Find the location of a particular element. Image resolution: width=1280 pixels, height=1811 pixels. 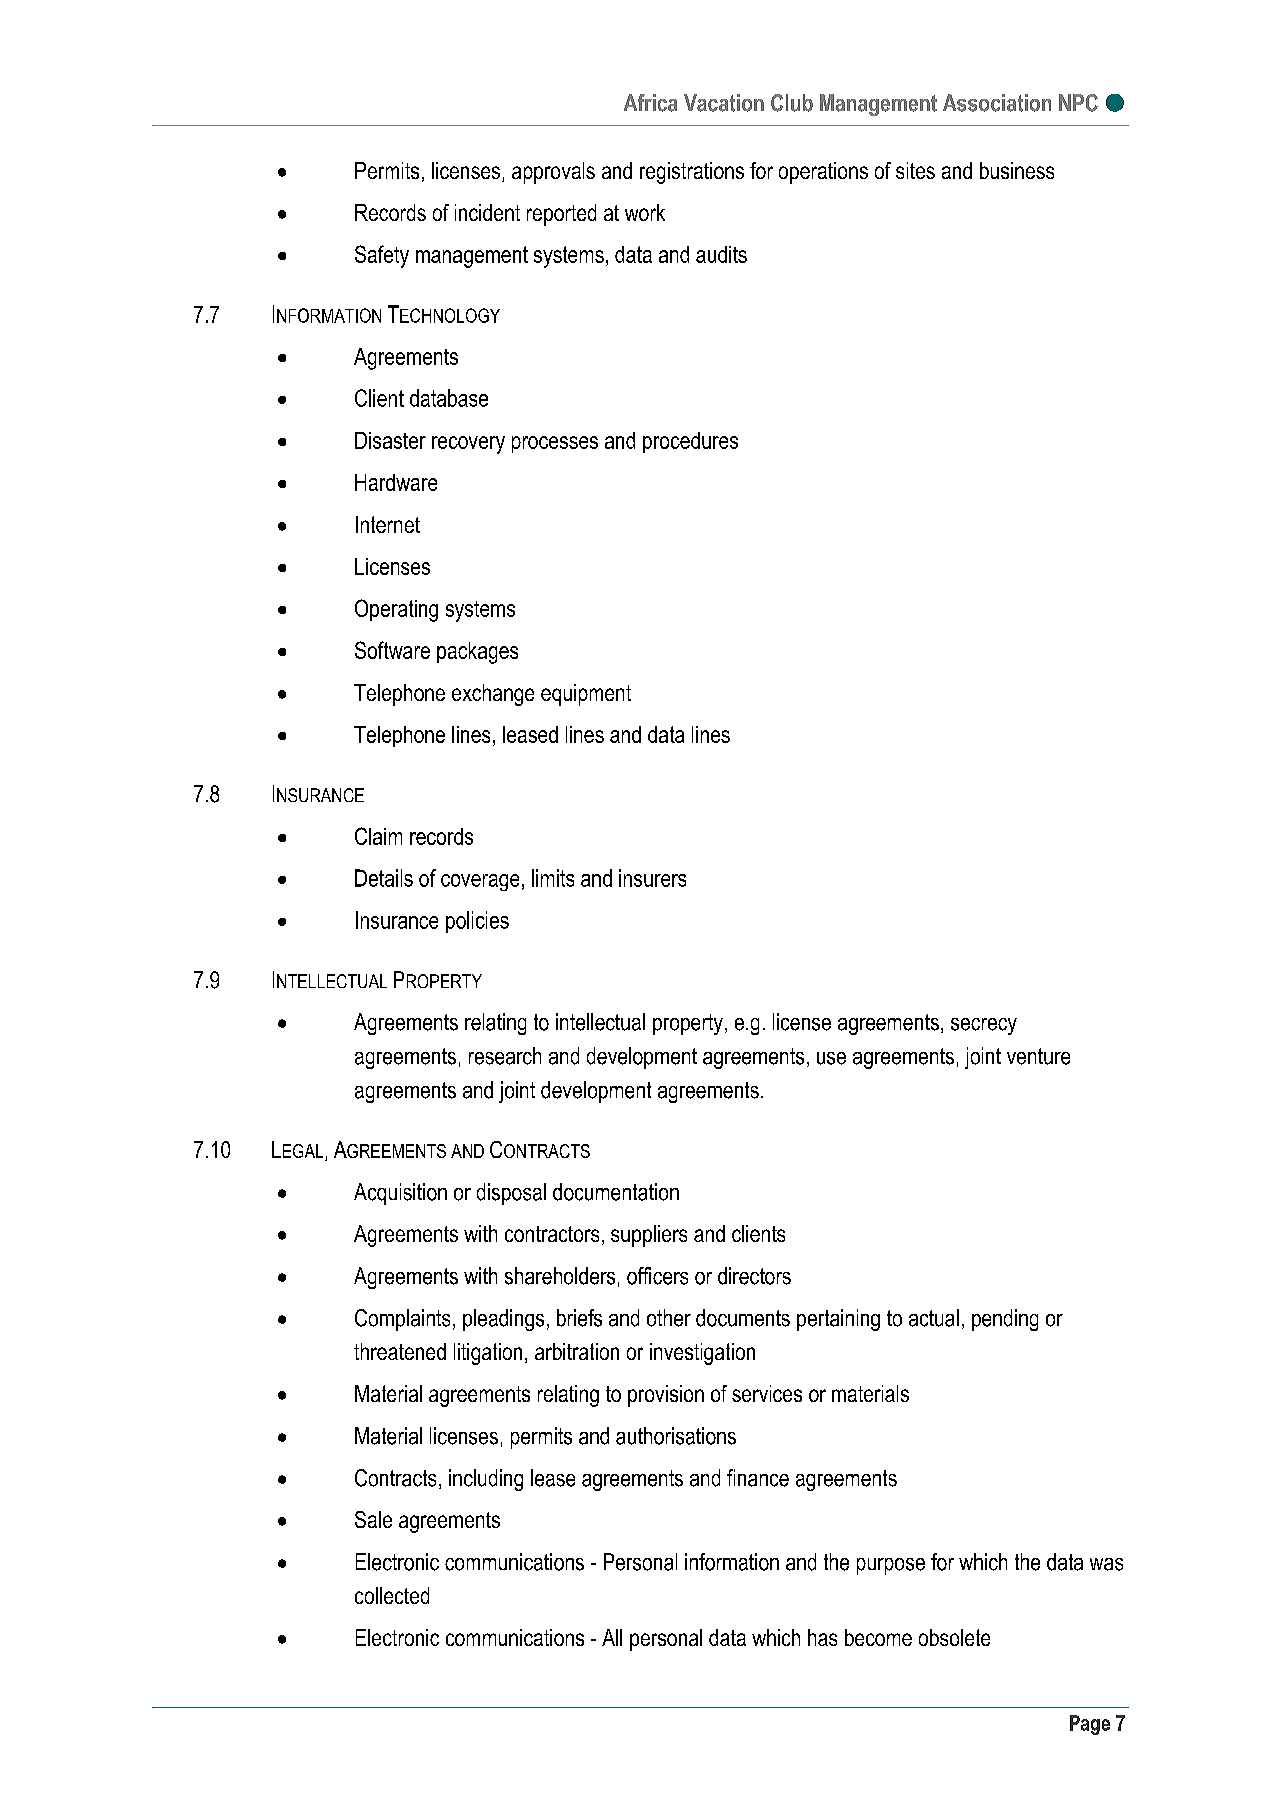

insurers is located at coordinates (652, 878).
